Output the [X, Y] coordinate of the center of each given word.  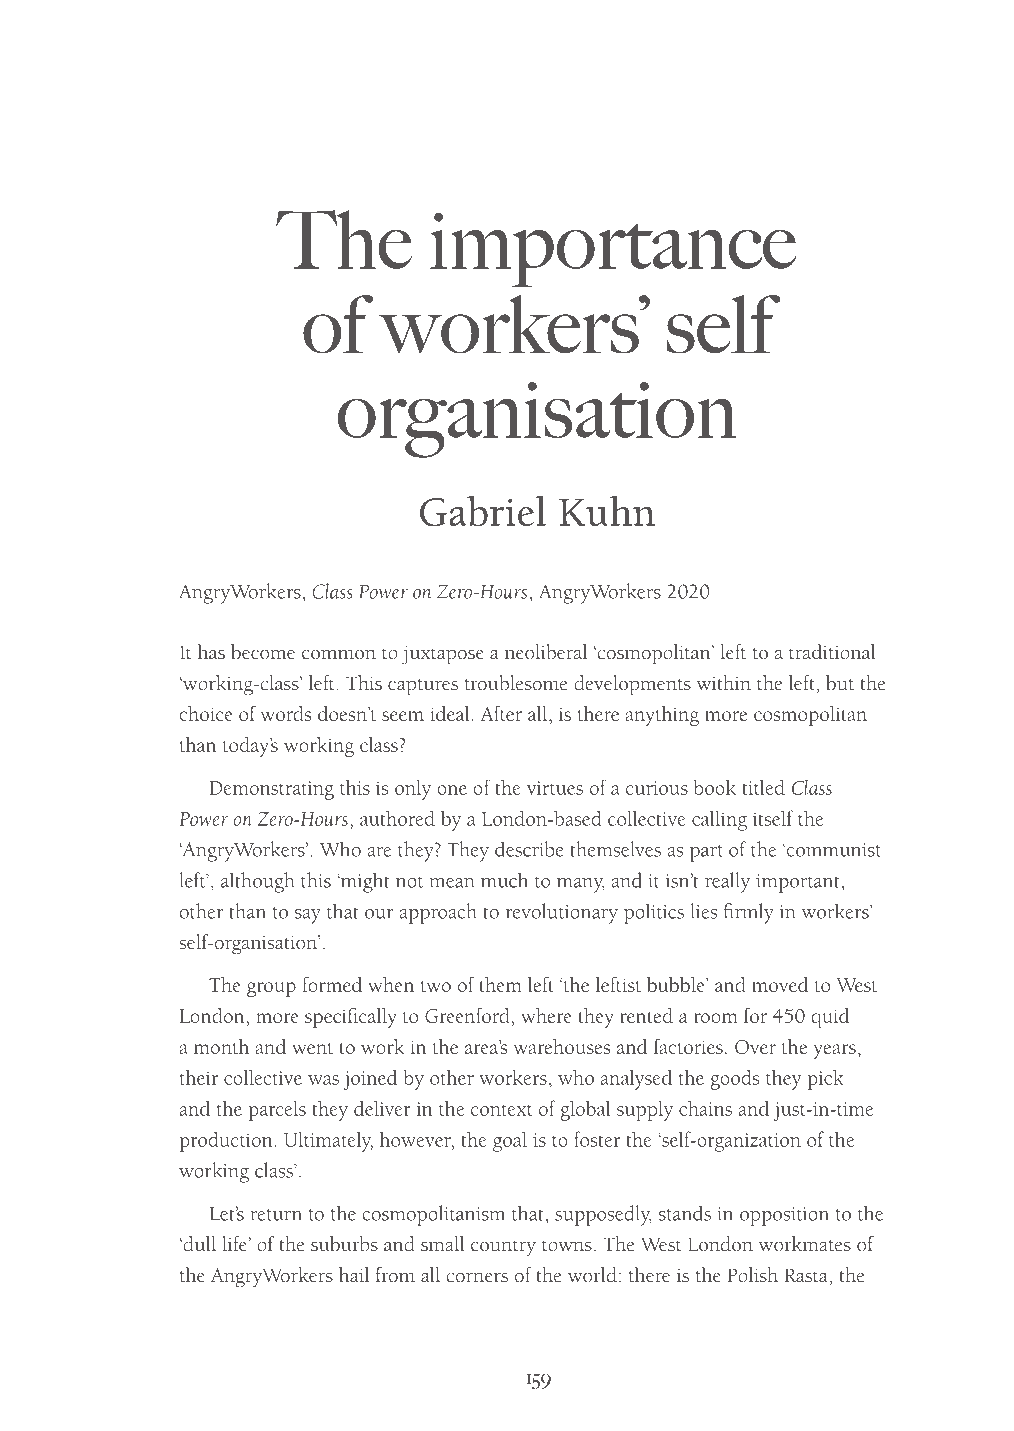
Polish [752, 1275]
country [503, 1248]
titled [763, 787]
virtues [555, 788]
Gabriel [483, 511]
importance [613, 250]
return [276, 1215]
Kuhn [607, 511]
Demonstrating [271, 790]
